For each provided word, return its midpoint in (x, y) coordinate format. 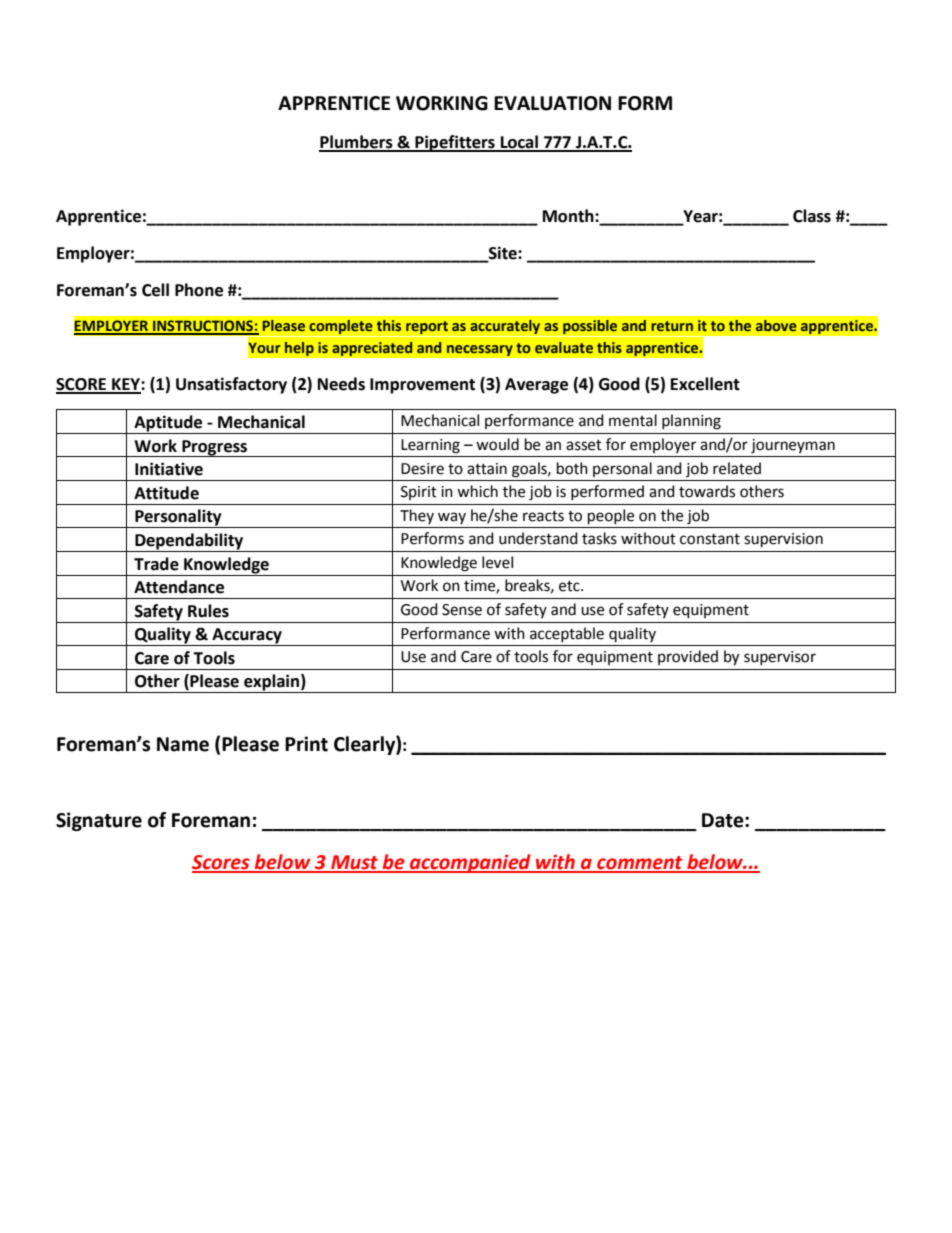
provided (688, 657)
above (776, 325)
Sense (462, 610)
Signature (99, 821)
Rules (208, 611)
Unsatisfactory (231, 385)
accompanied (470, 863)
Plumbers (357, 143)
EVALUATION (552, 103)
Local (519, 143)
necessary (479, 351)
